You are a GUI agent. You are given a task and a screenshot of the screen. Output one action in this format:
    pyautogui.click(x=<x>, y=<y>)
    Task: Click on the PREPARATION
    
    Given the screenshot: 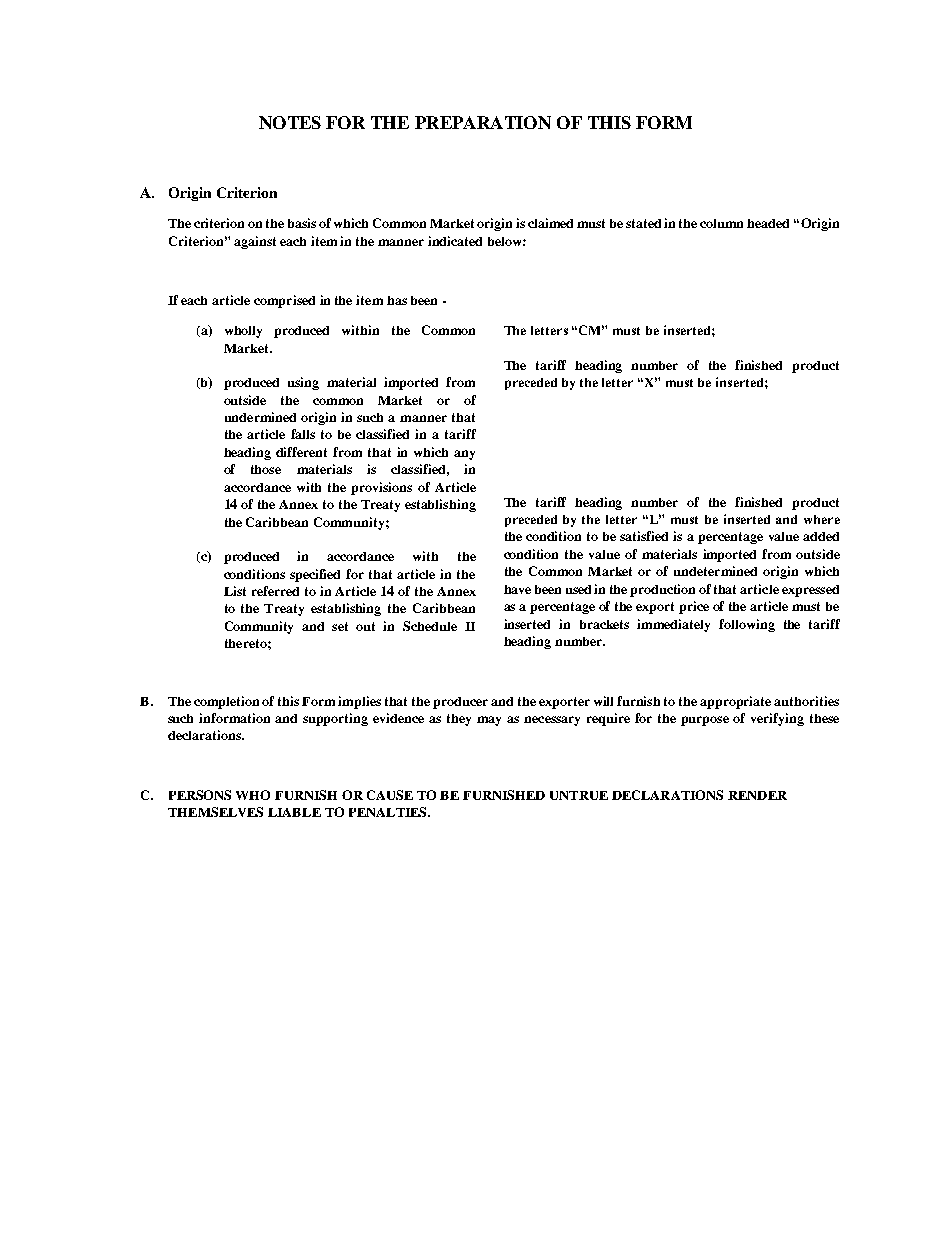 What is the action you would take?
    pyautogui.click(x=483, y=122)
